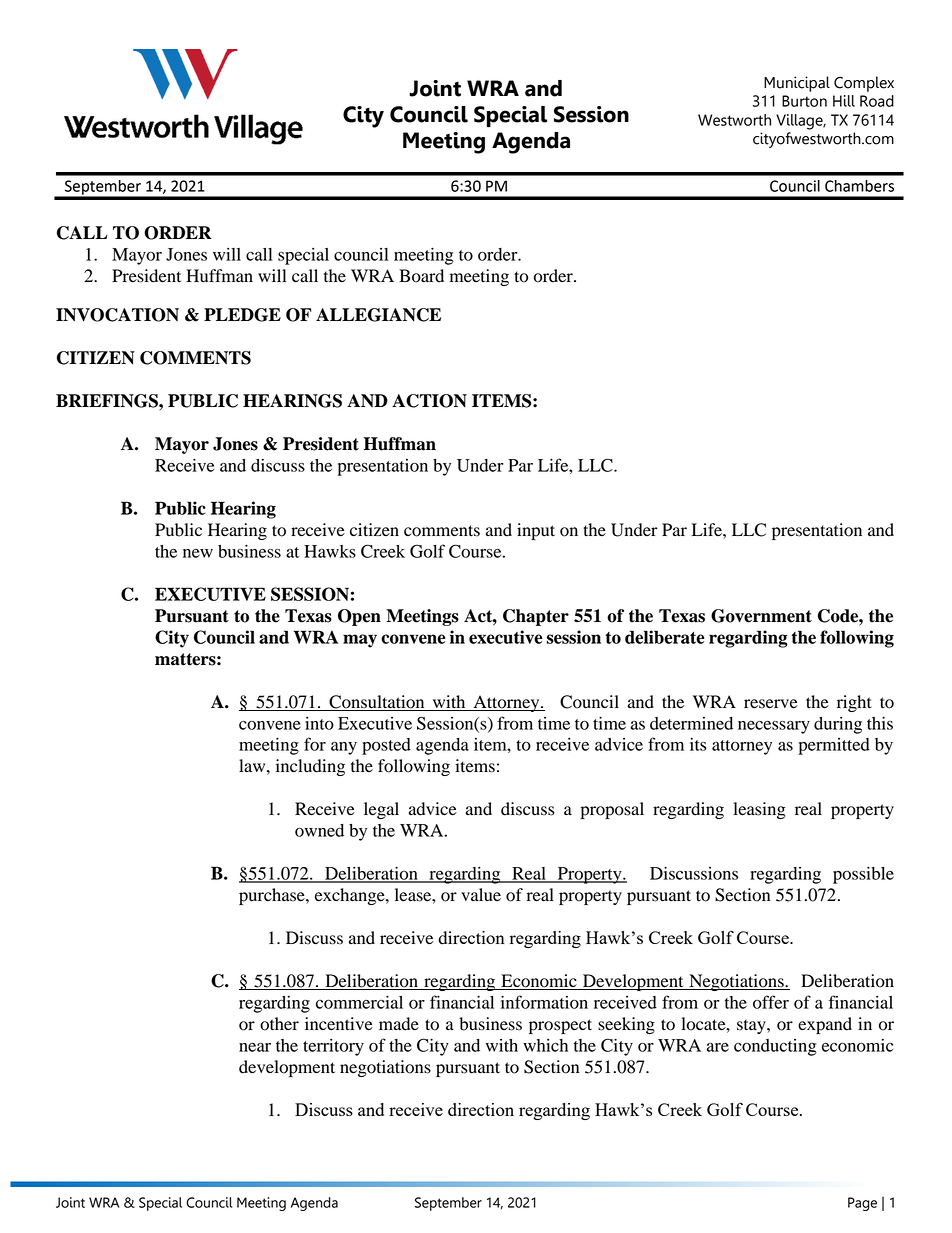 This screenshot has width=952, height=1233. I want to click on input, so click(536, 531).
